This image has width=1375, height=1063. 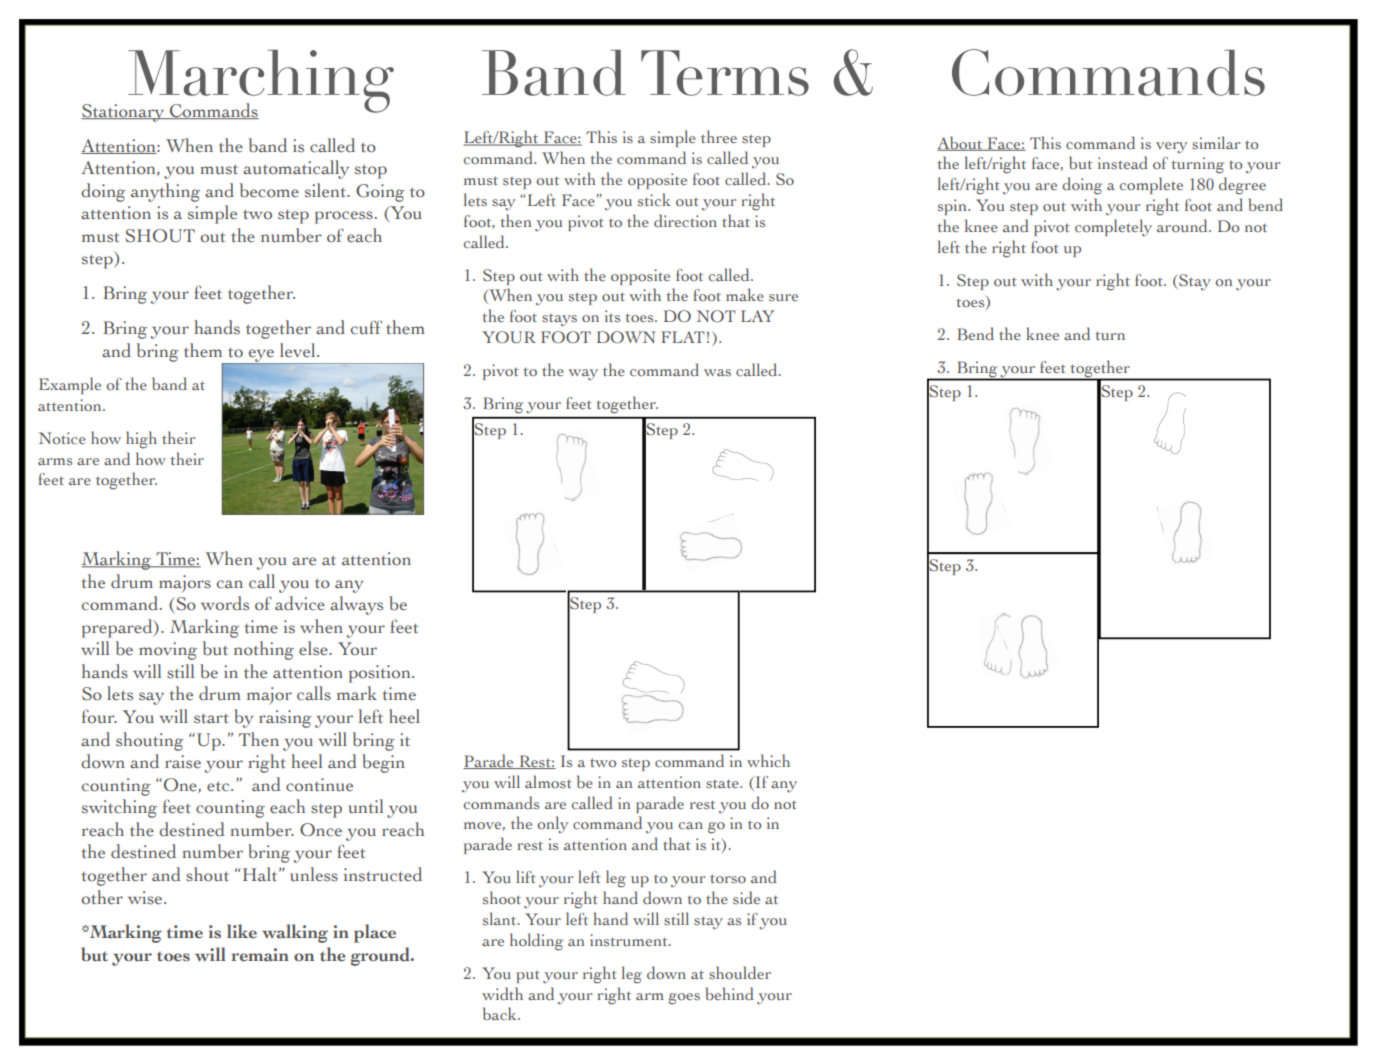 I want to click on state, so click(x=723, y=783).
